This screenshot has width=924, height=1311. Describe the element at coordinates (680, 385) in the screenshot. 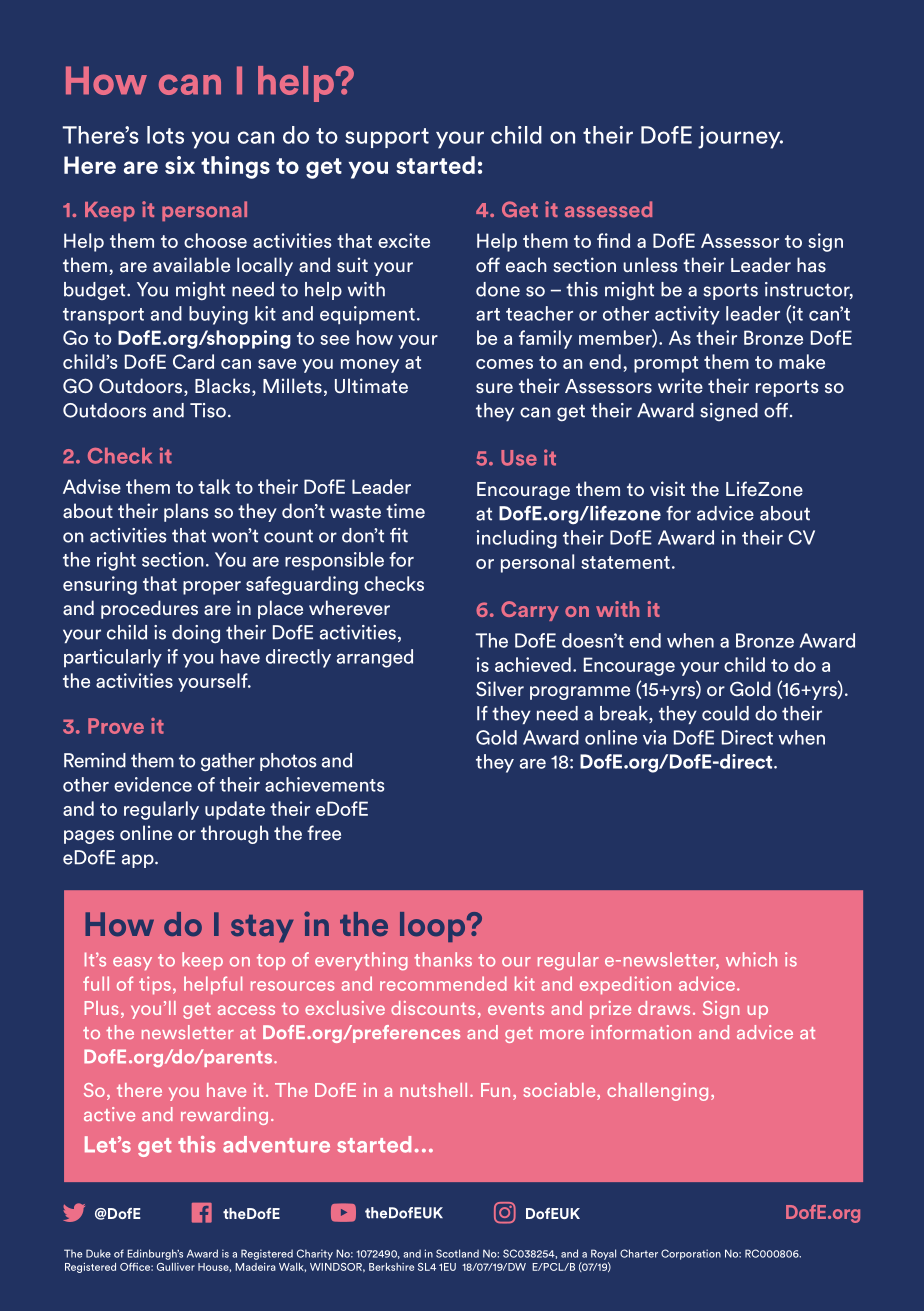

I see `write` at that location.
